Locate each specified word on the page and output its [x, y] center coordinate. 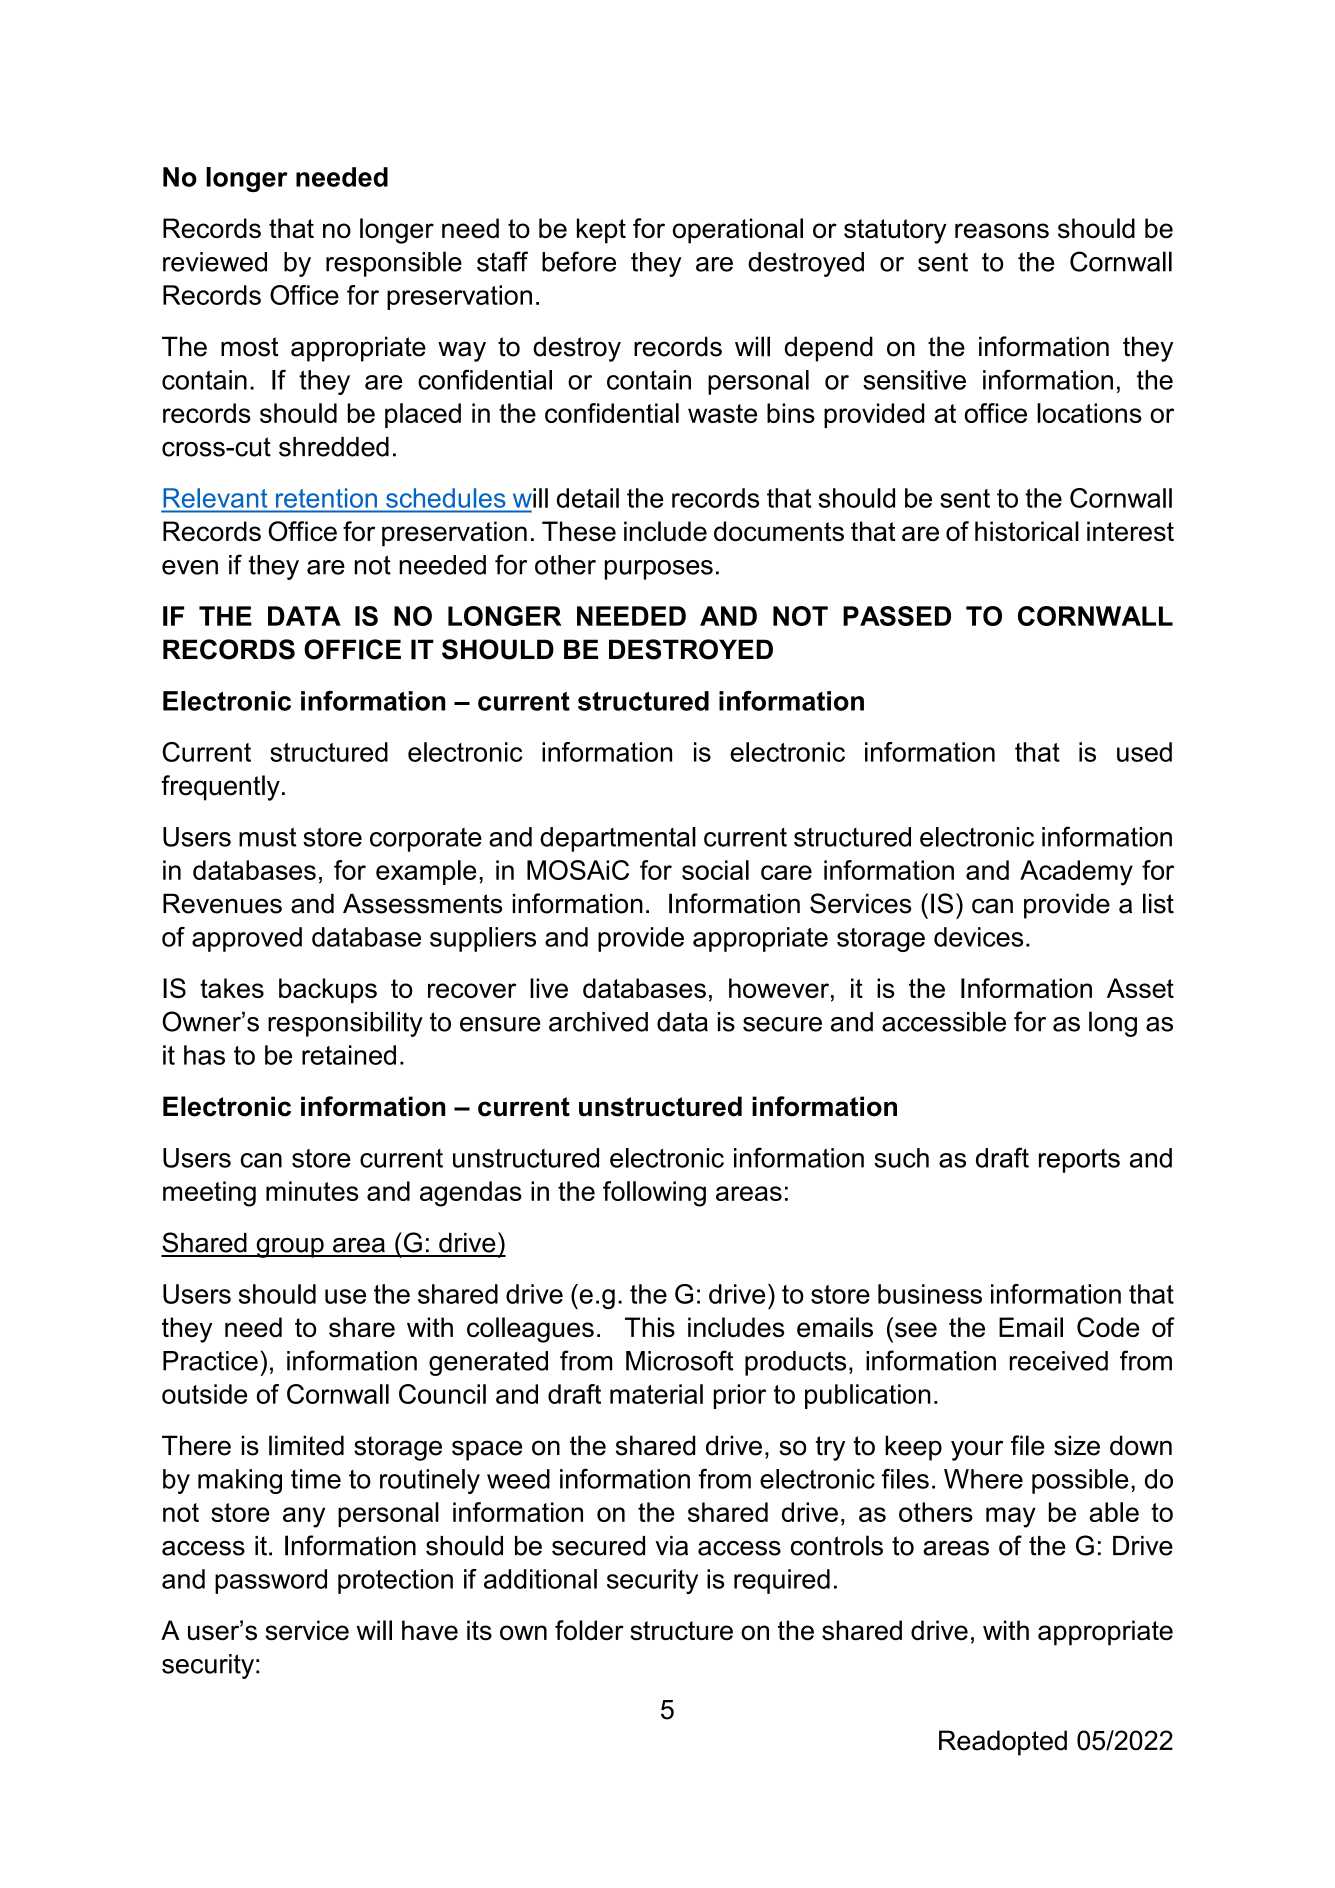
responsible [394, 264]
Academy [1076, 873]
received [1058, 1361]
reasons [1002, 231]
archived [598, 1022]
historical [1027, 531]
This [650, 1327]
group [290, 1248]
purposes [659, 570]
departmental [618, 839]
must [267, 837]
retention [326, 498]
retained [349, 1055]
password [271, 1581]
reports [1079, 1161]
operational [738, 231]
